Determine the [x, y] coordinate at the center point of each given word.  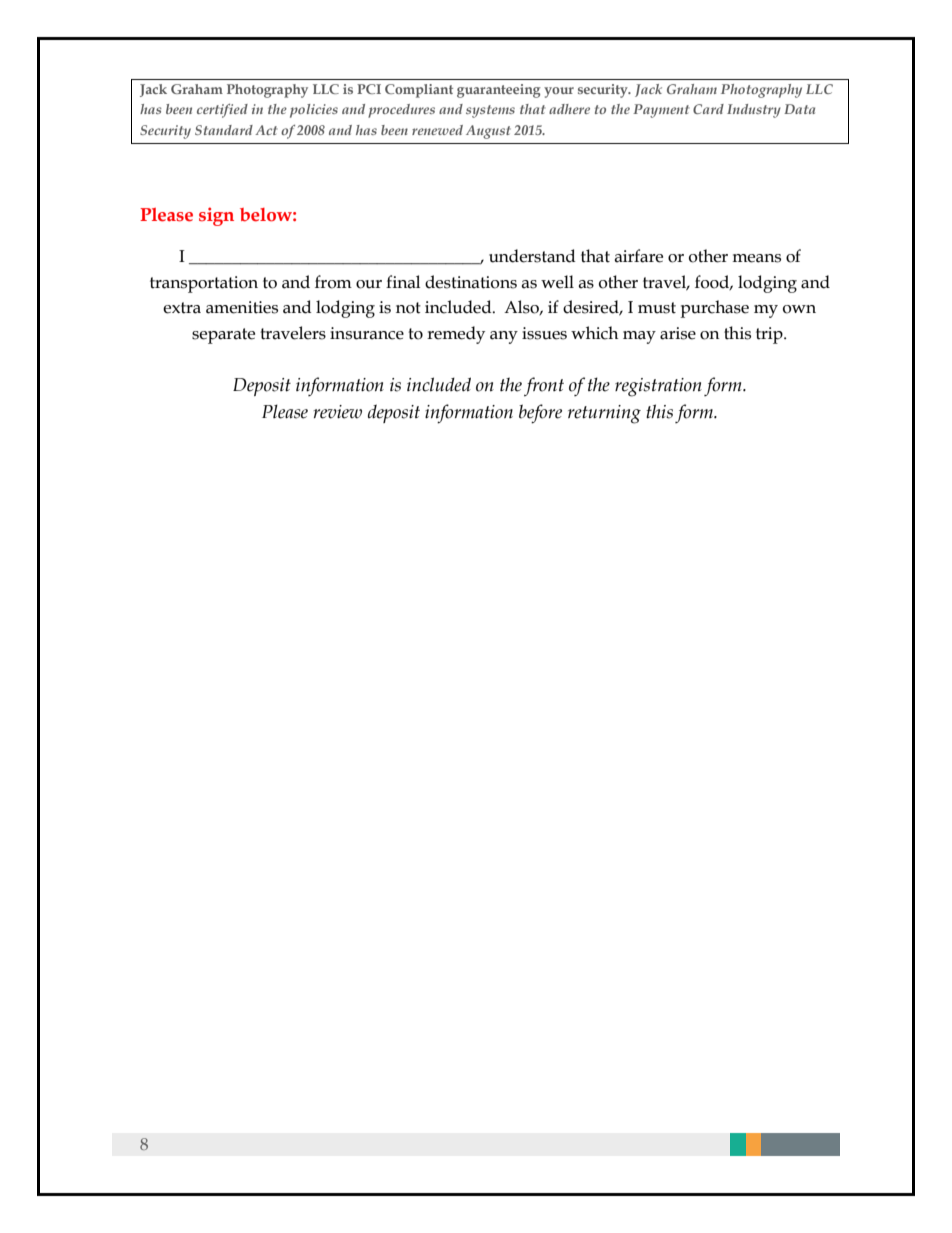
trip [770, 335]
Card [708, 109]
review [338, 412]
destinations [471, 282]
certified [222, 111]
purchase [714, 309]
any [504, 337]
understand [532, 256]
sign [216, 216]
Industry [754, 111]
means [756, 258]
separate [223, 336]
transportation [204, 284]
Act [266, 130]
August [488, 132]
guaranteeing [499, 91]
